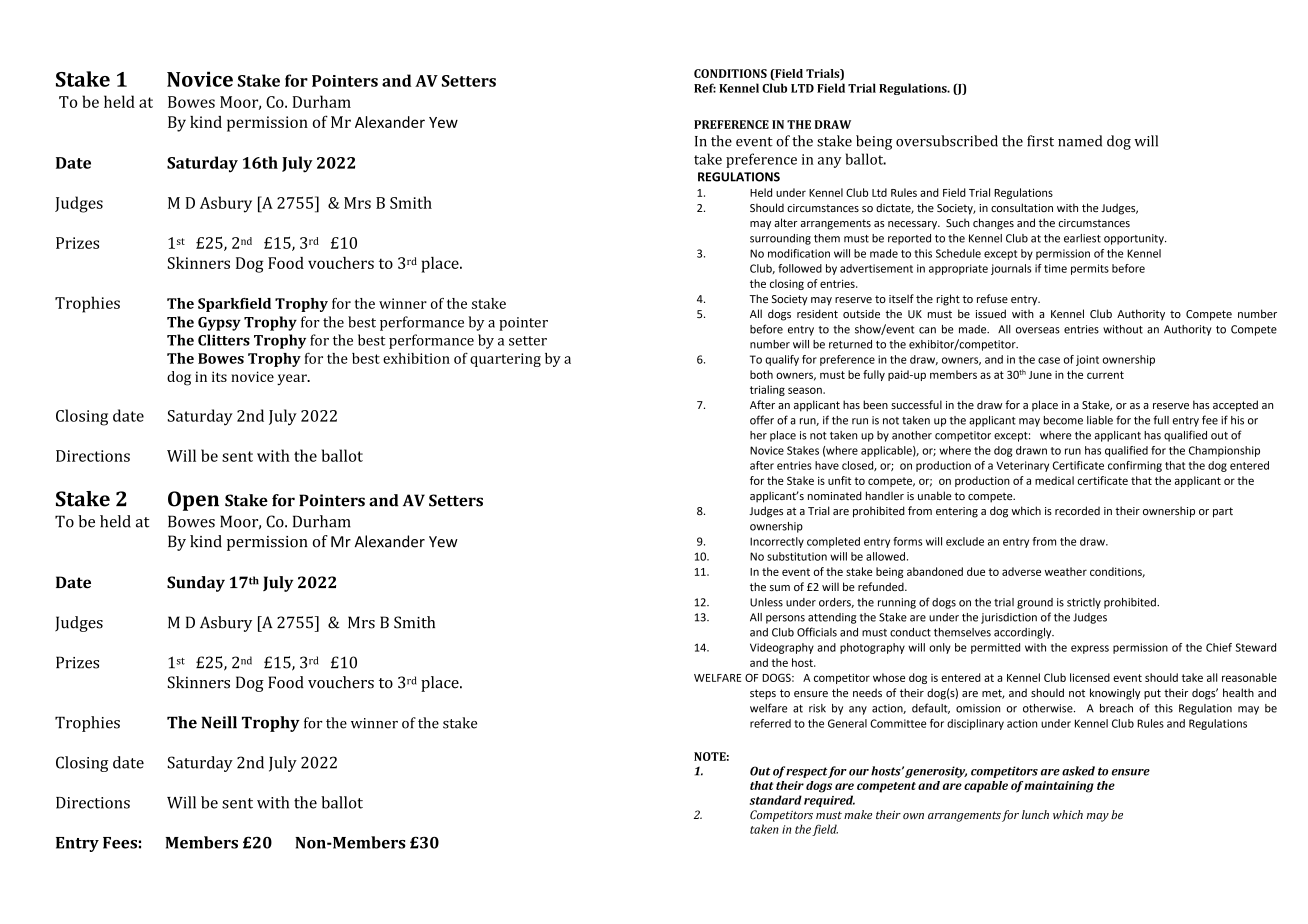 This document has width=1308, height=924. I want to click on named, so click(1080, 141).
